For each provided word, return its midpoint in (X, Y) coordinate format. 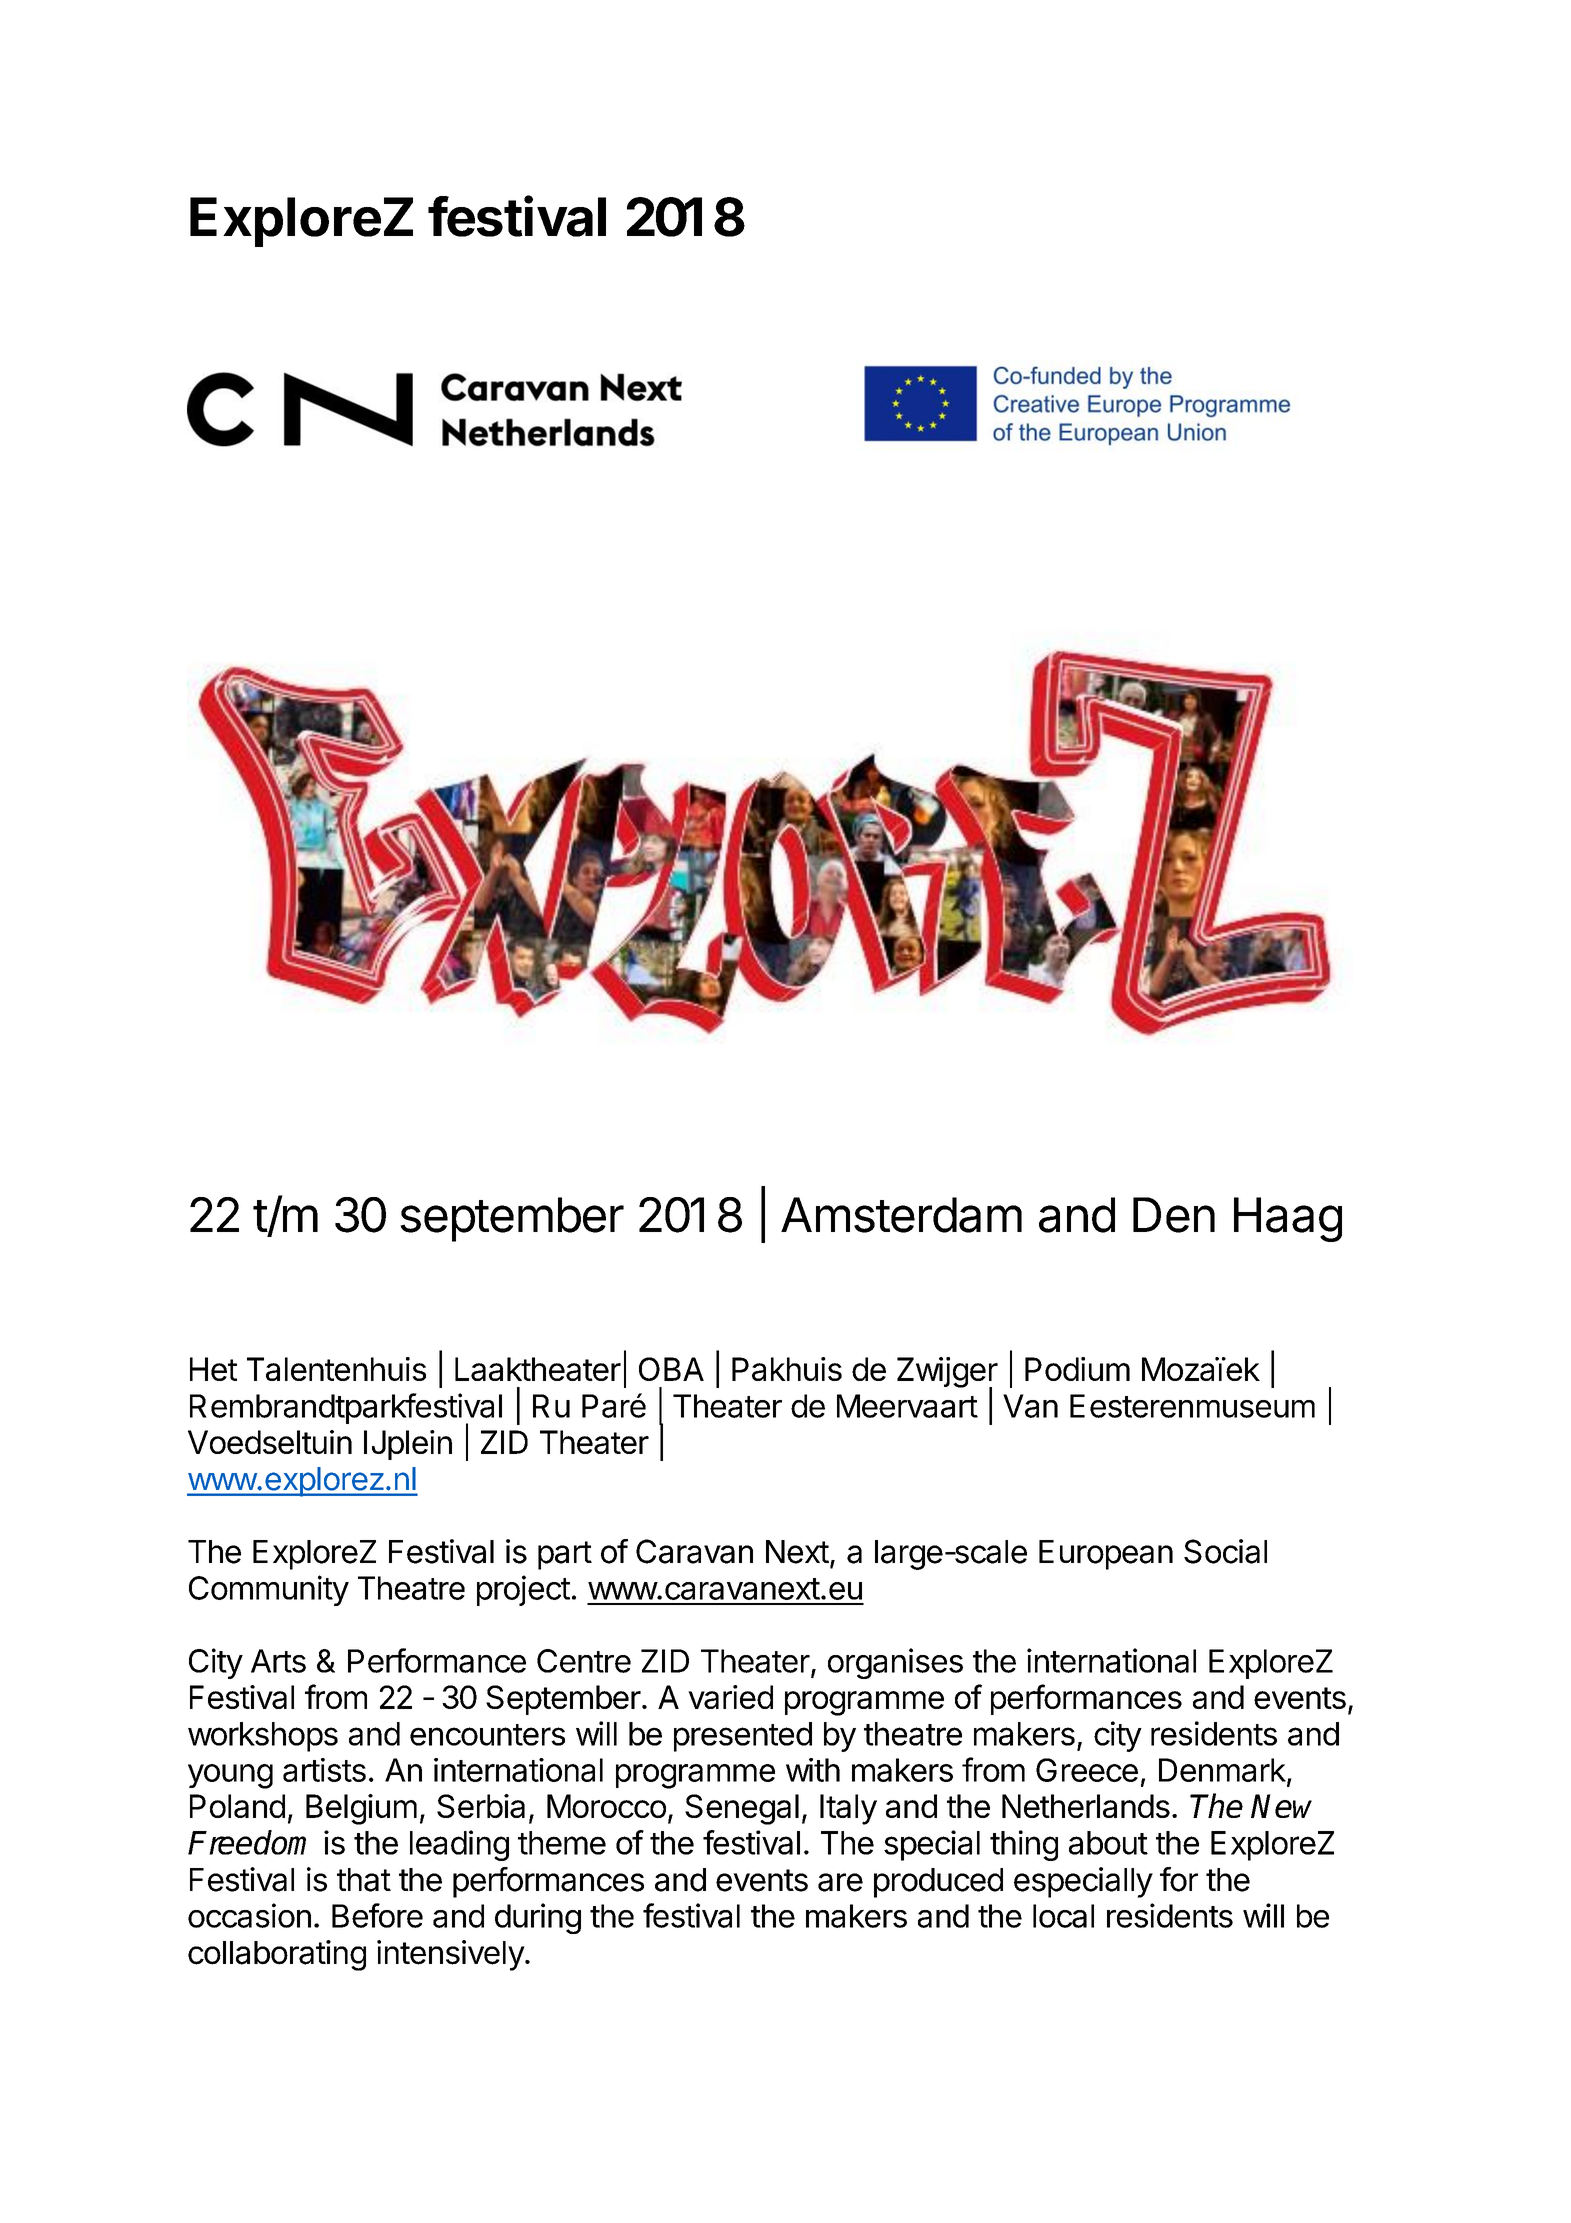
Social (1225, 1551)
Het (213, 1369)
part (565, 1555)
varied (730, 1697)
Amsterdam (901, 1215)
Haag (1288, 1219)
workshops (263, 1737)
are (840, 1882)
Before (377, 1915)
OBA (671, 1369)
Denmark (1222, 1770)
